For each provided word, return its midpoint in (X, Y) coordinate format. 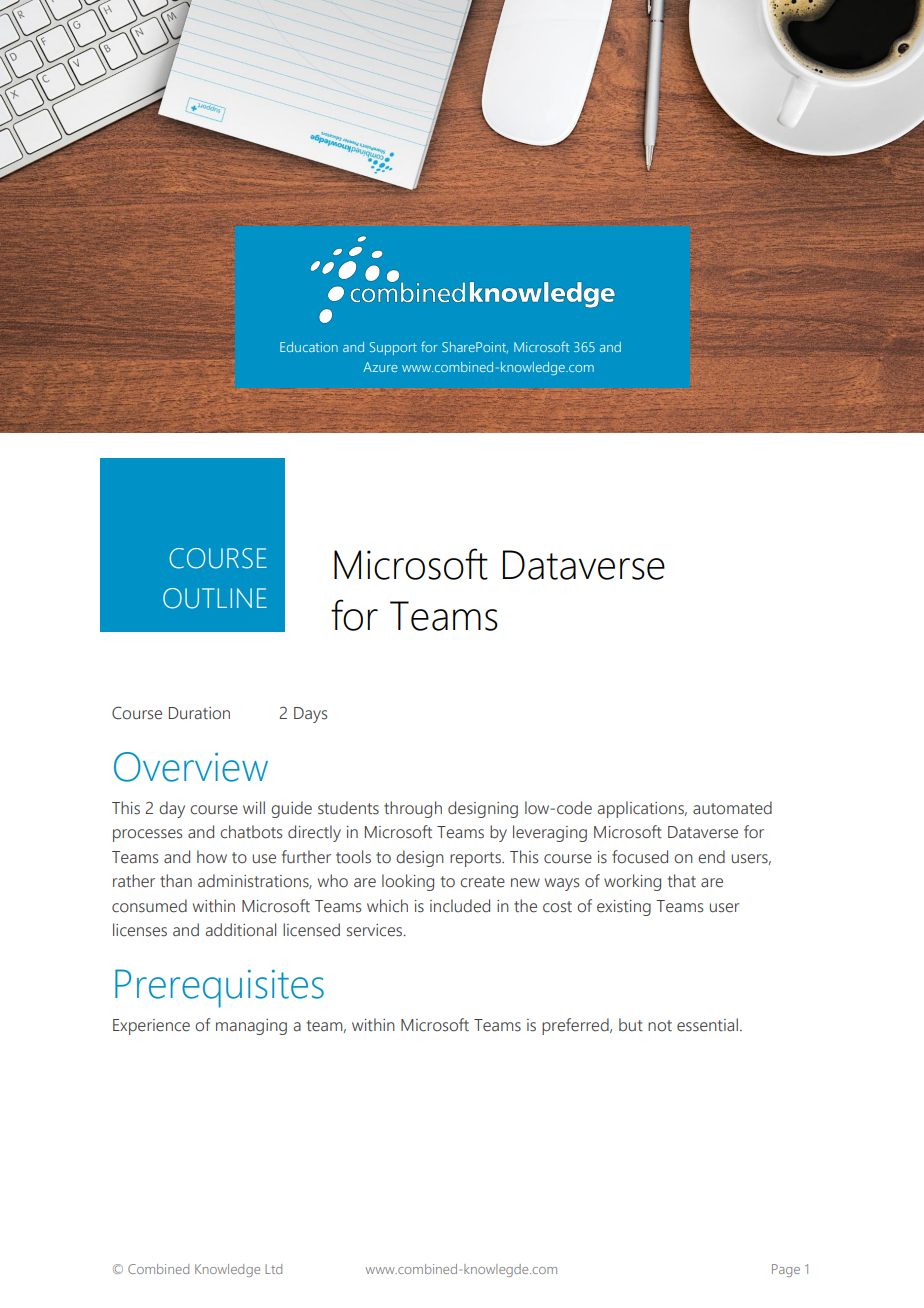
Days (310, 715)
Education (309, 347)
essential (707, 1025)
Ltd (273, 1269)
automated (732, 808)
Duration (199, 713)
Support (393, 348)
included (460, 906)
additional (241, 930)
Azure (380, 367)
